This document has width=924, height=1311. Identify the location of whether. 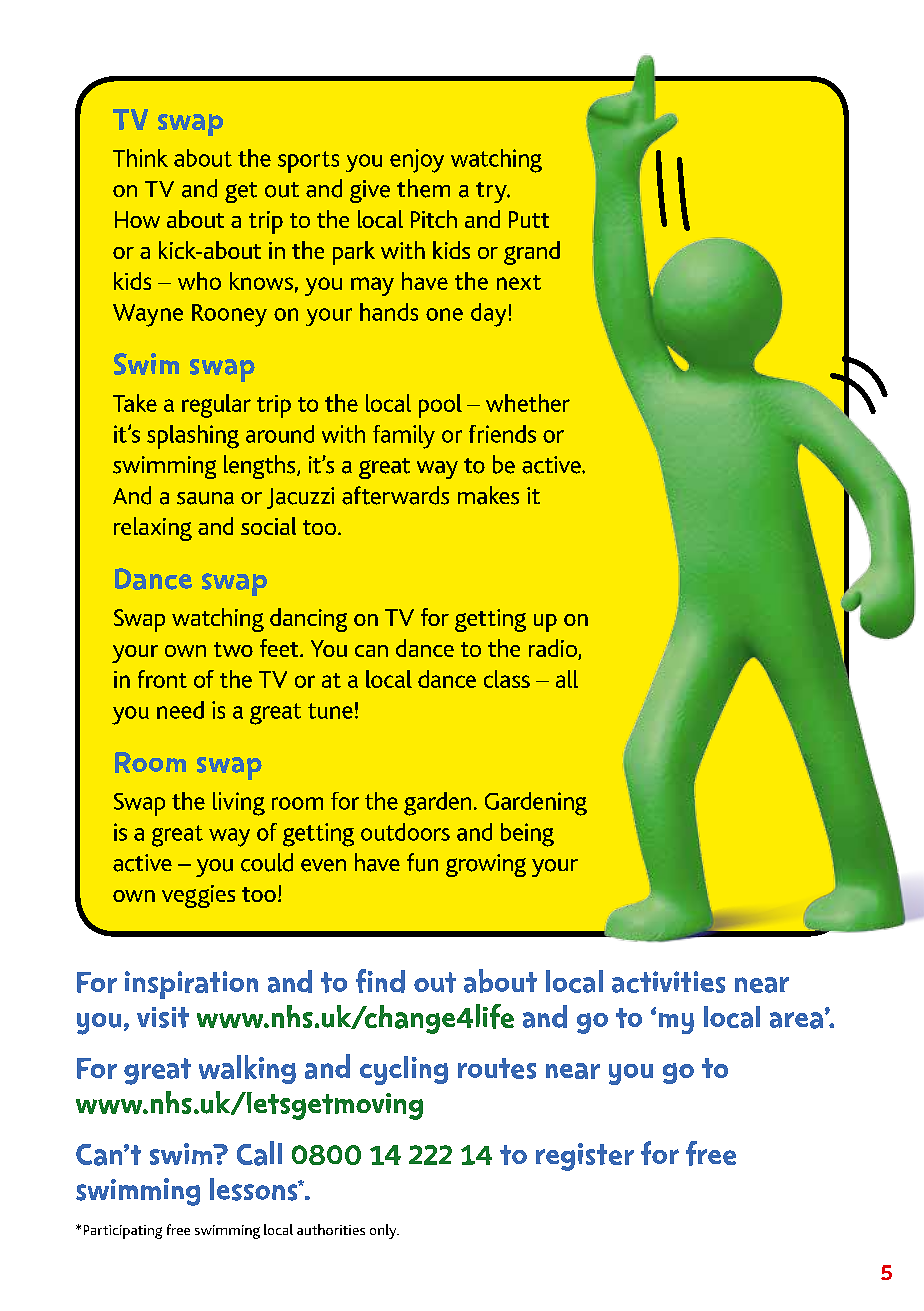
(528, 403).
